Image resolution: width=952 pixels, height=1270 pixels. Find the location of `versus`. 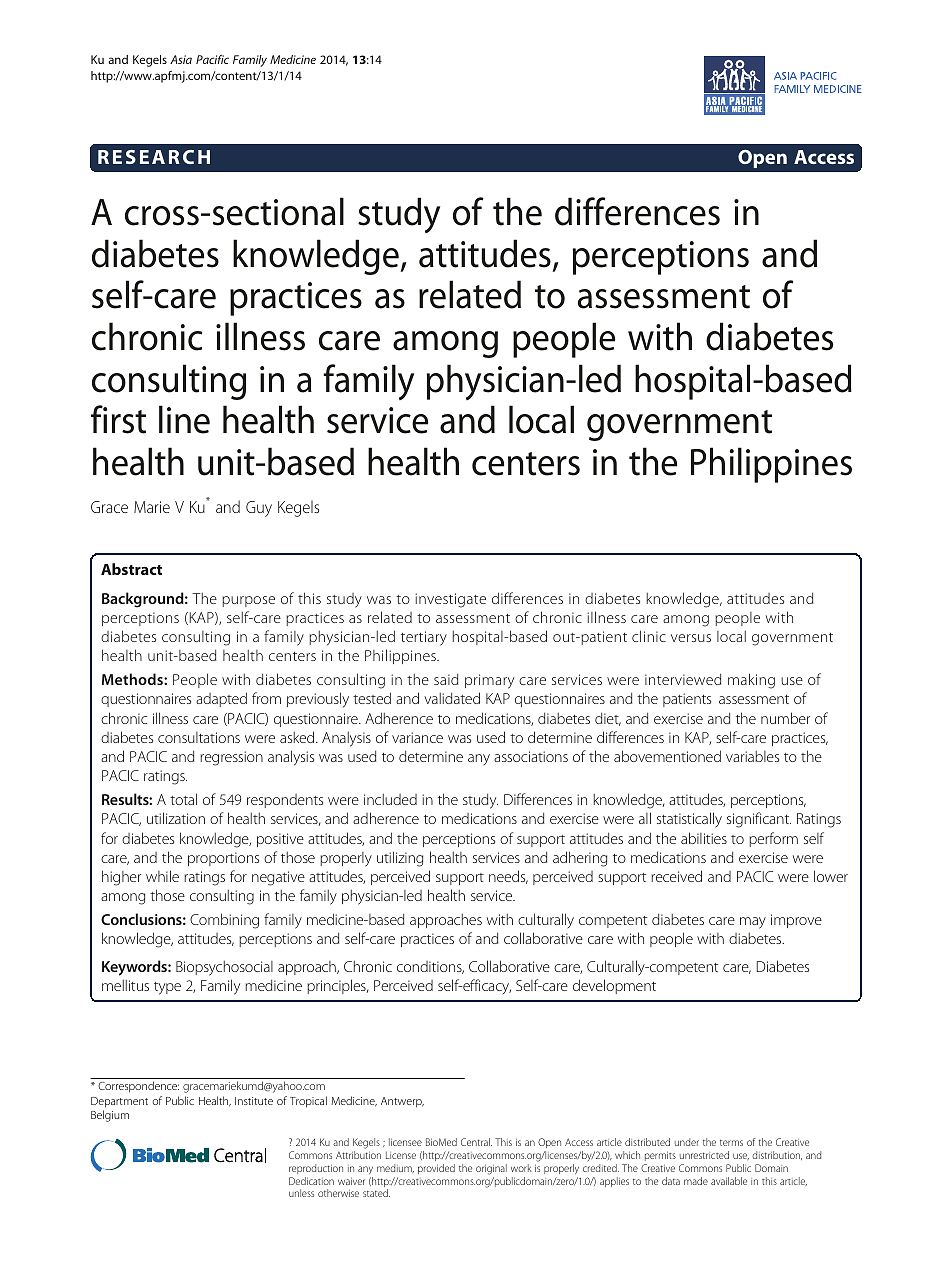

versus is located at coordinates (691, 638).
